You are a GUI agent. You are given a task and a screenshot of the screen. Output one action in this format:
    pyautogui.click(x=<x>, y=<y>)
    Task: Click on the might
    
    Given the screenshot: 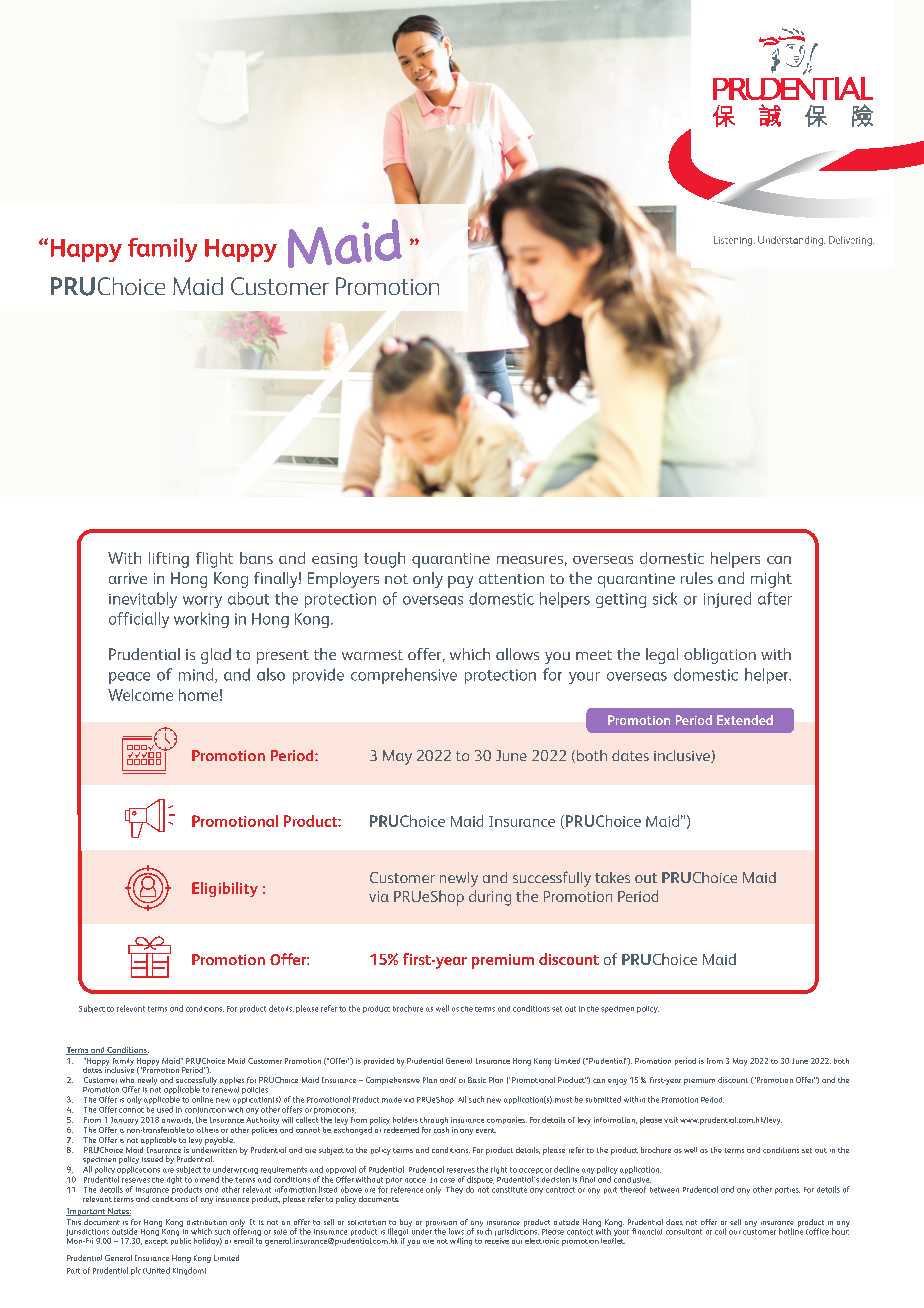 What is the action you would take?
    pyautogui.click(x=771, y=580)
